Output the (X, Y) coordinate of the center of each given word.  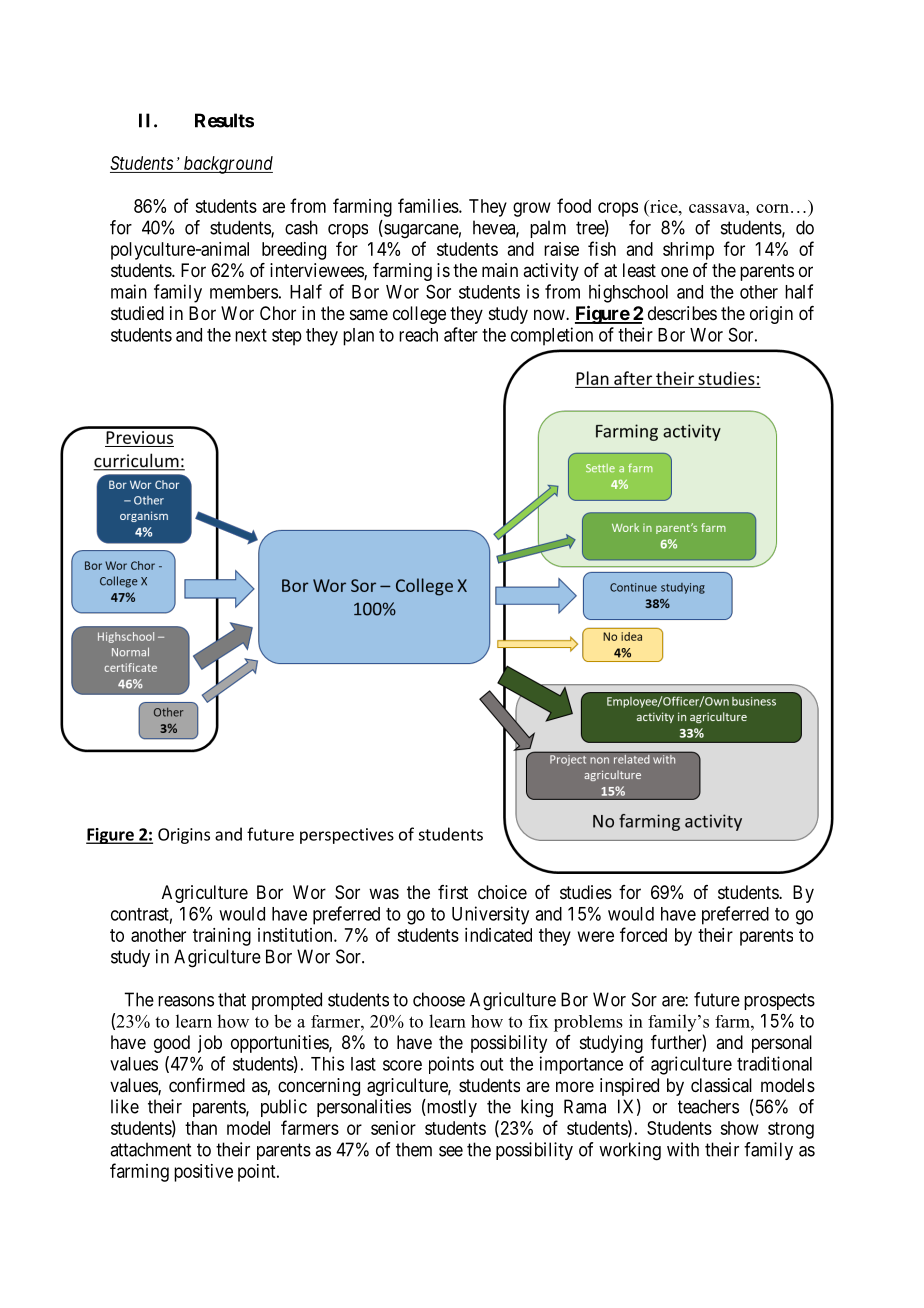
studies (586, 892)
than (201, 1128)
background (227, 165)
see (451, 1151)
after (461, 334)
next (251, 335)
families (428, 205)
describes (682, 313)
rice (664, 206)
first (453, 892)
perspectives (347, 836)
